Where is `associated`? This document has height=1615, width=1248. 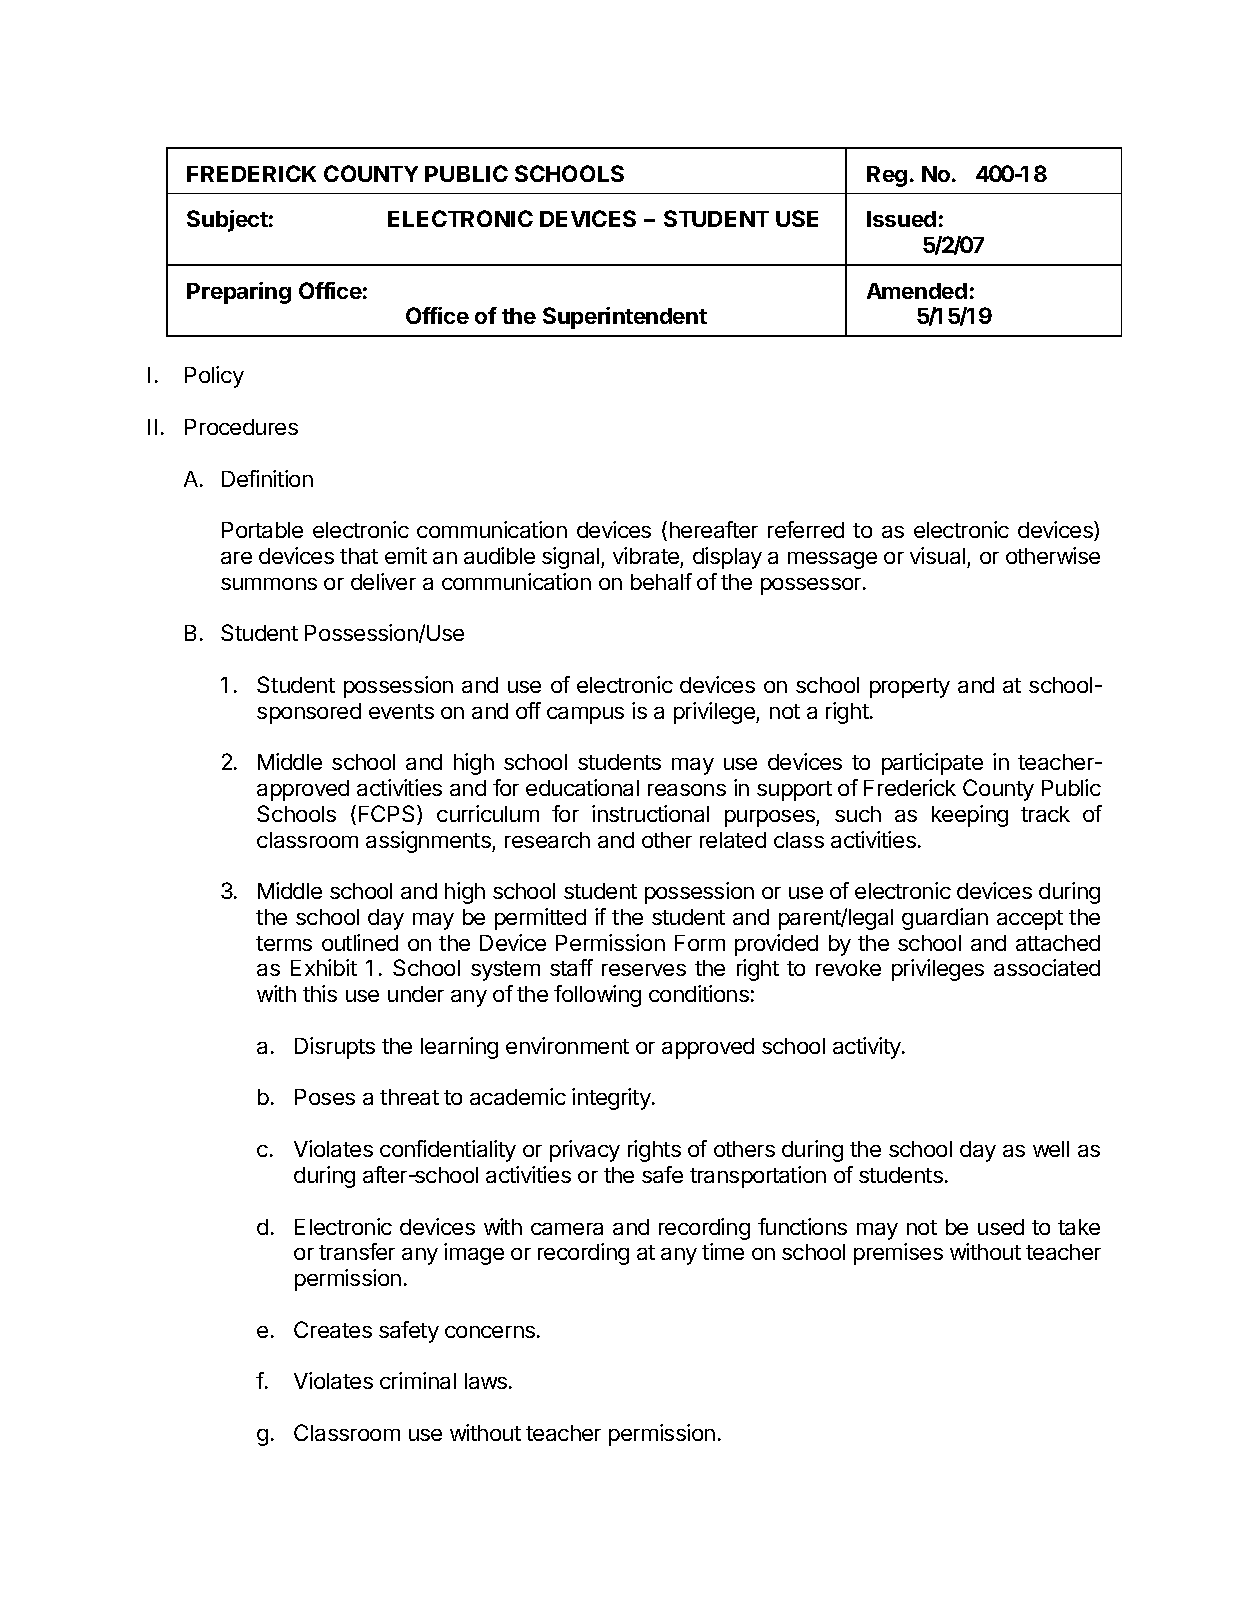 associated is located at coordinates (1047, 967).
